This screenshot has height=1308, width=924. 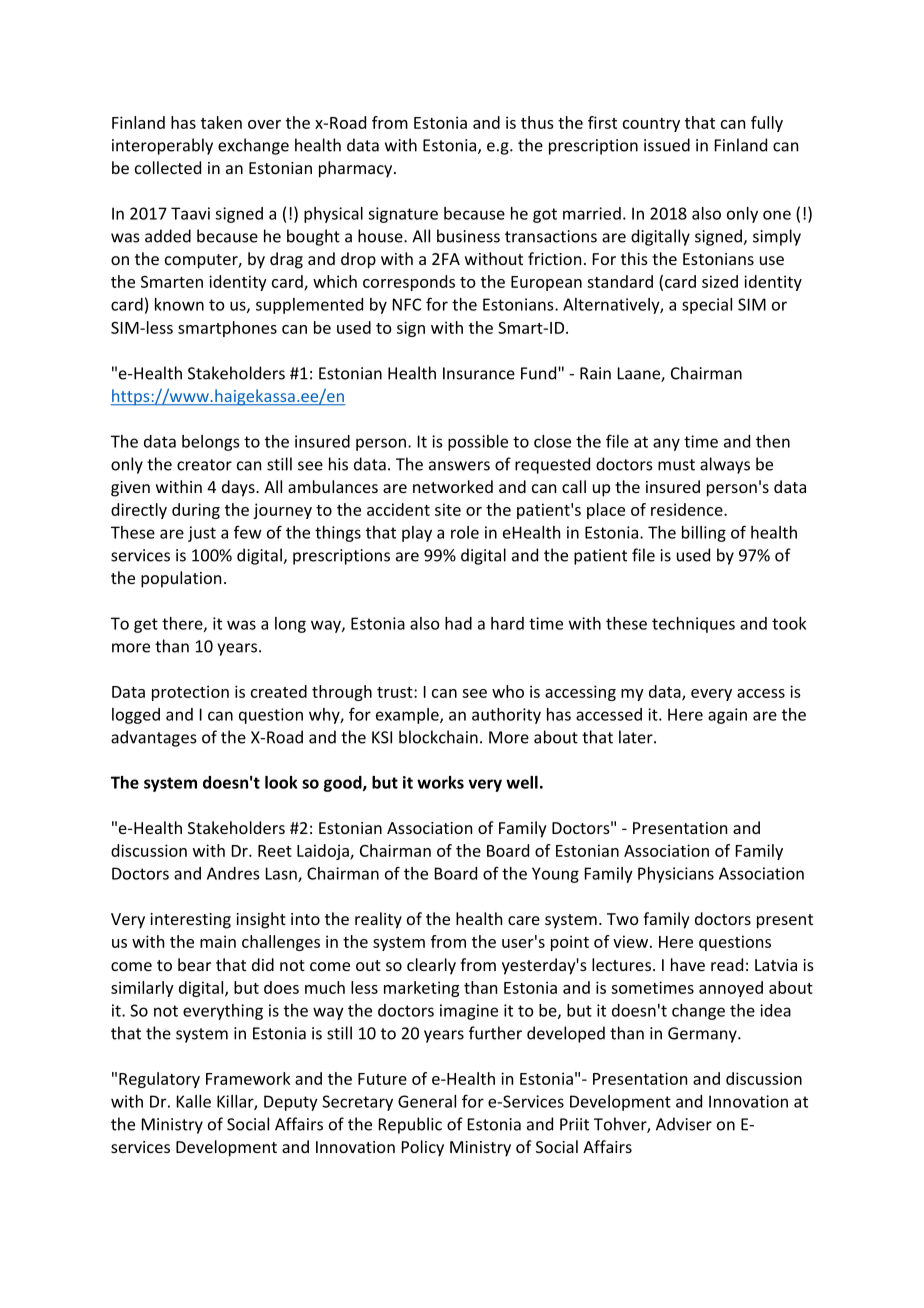 I want to click on techniques, so click(x=693, y=625).
